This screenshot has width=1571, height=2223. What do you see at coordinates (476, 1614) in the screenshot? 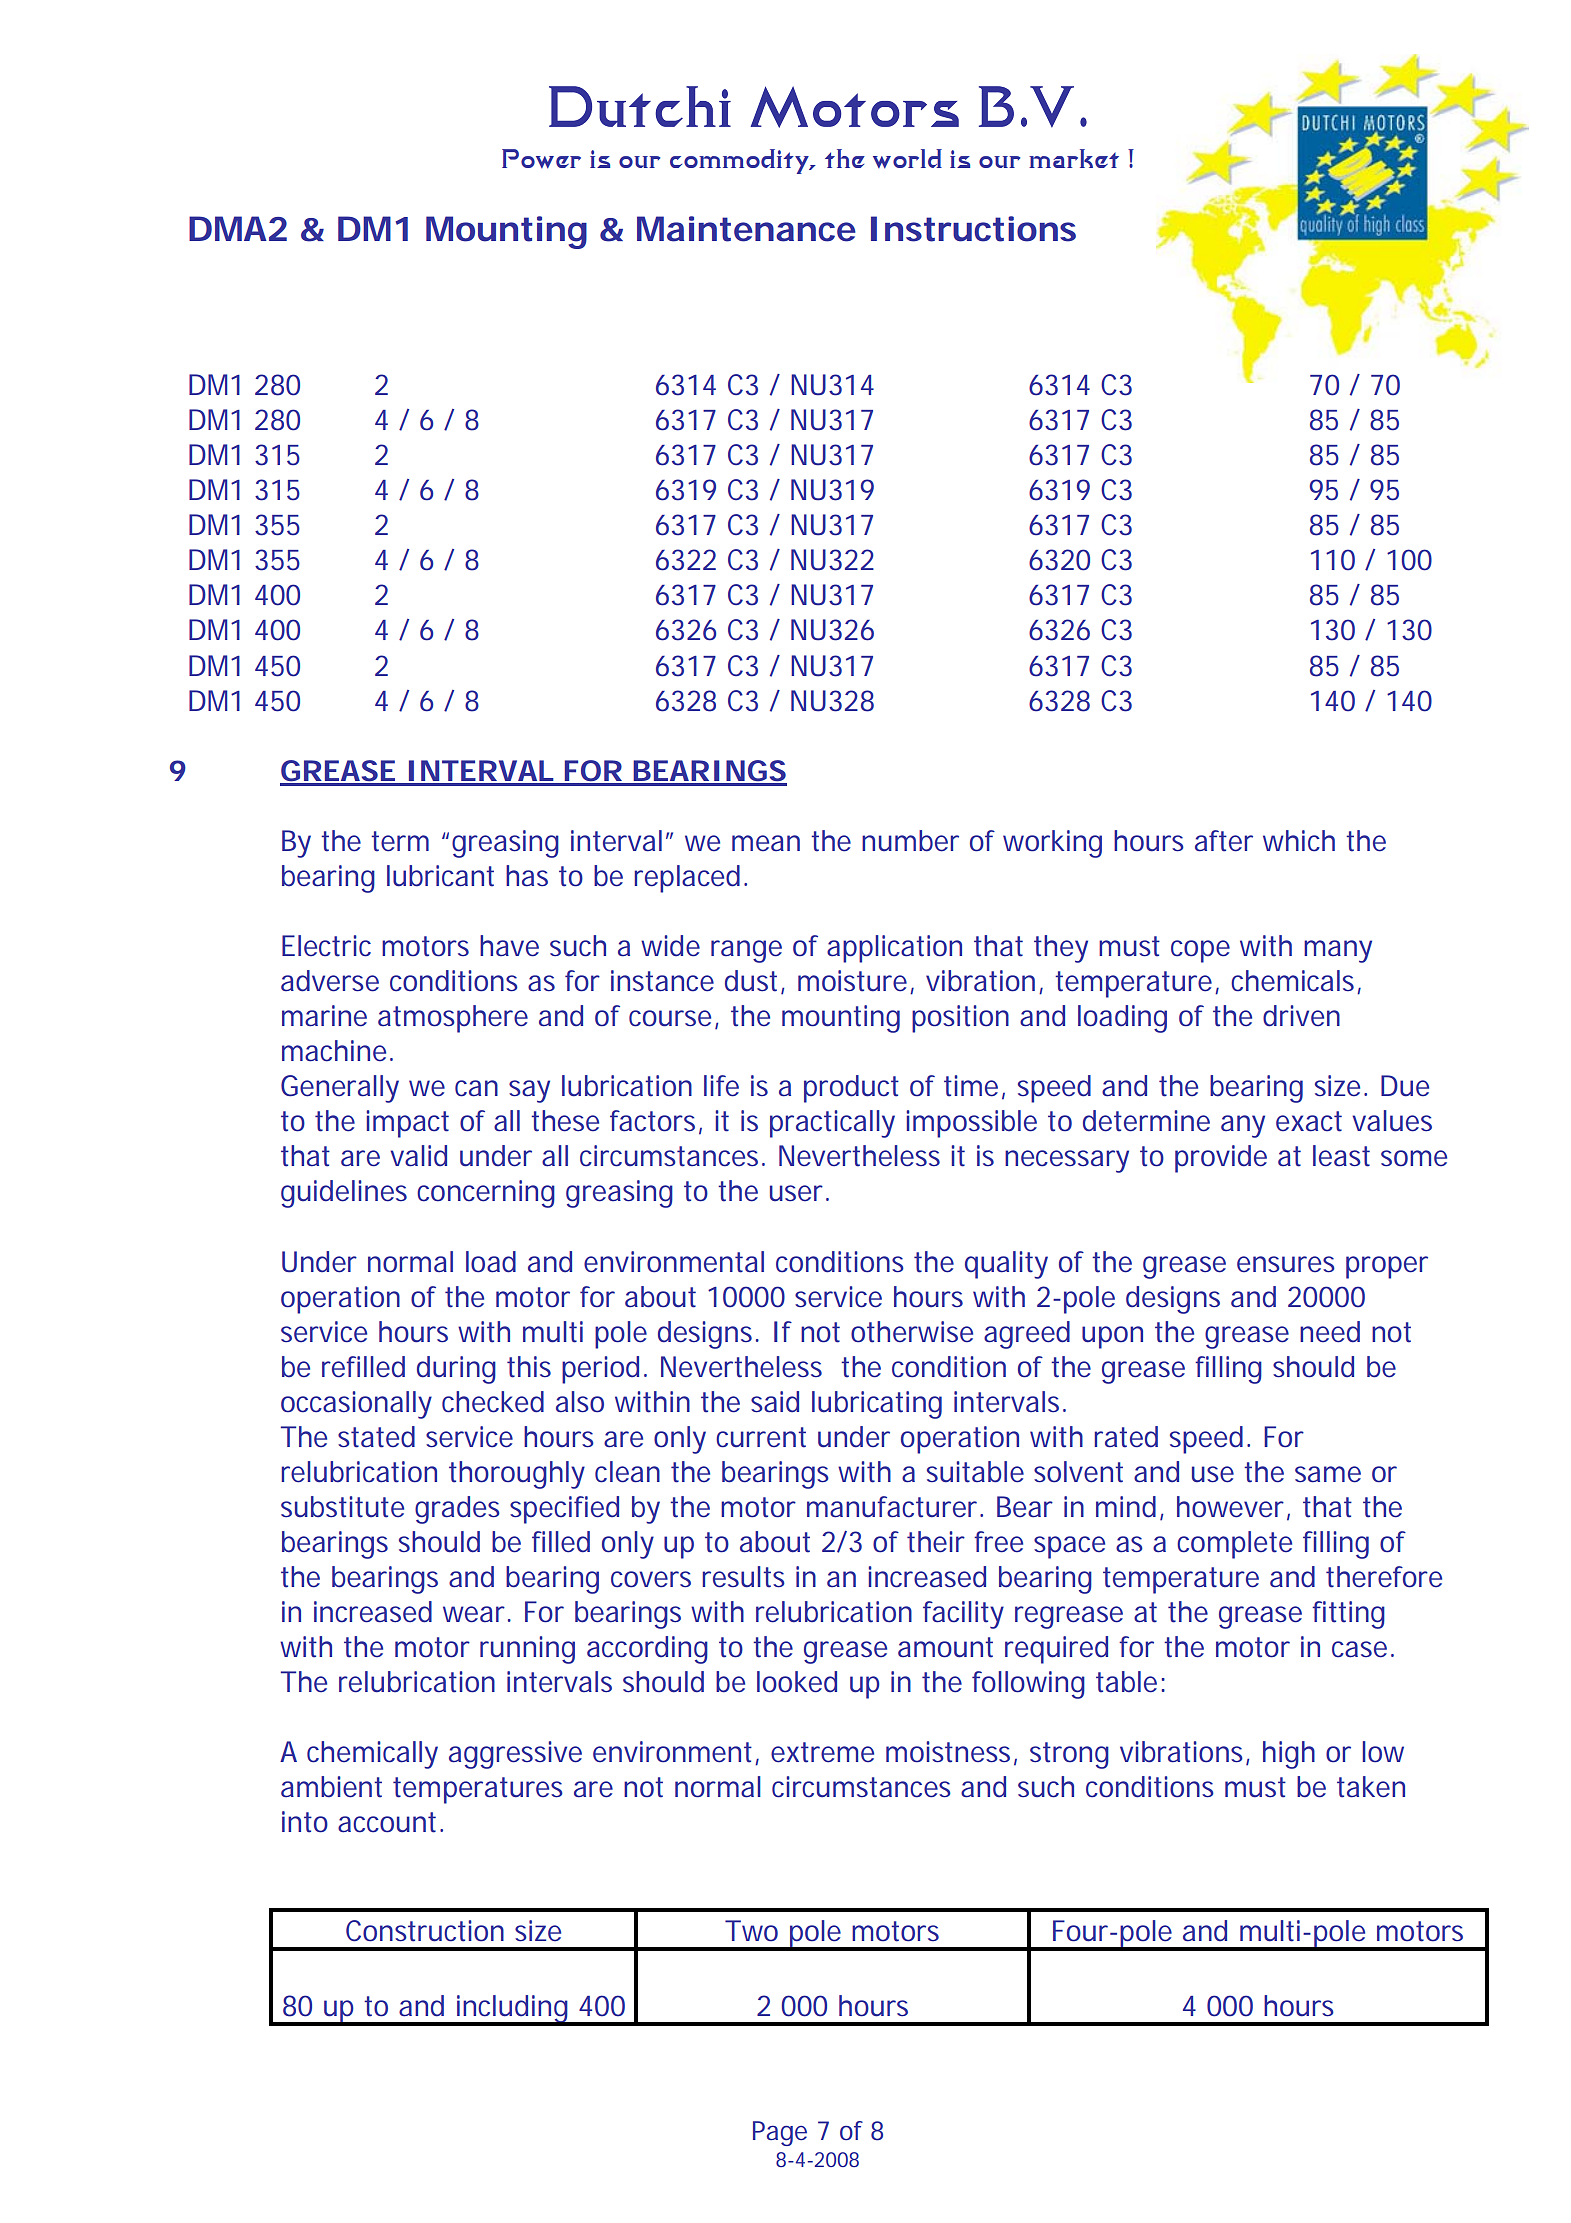
I see `wear` at bounding box center [476, 1614].
